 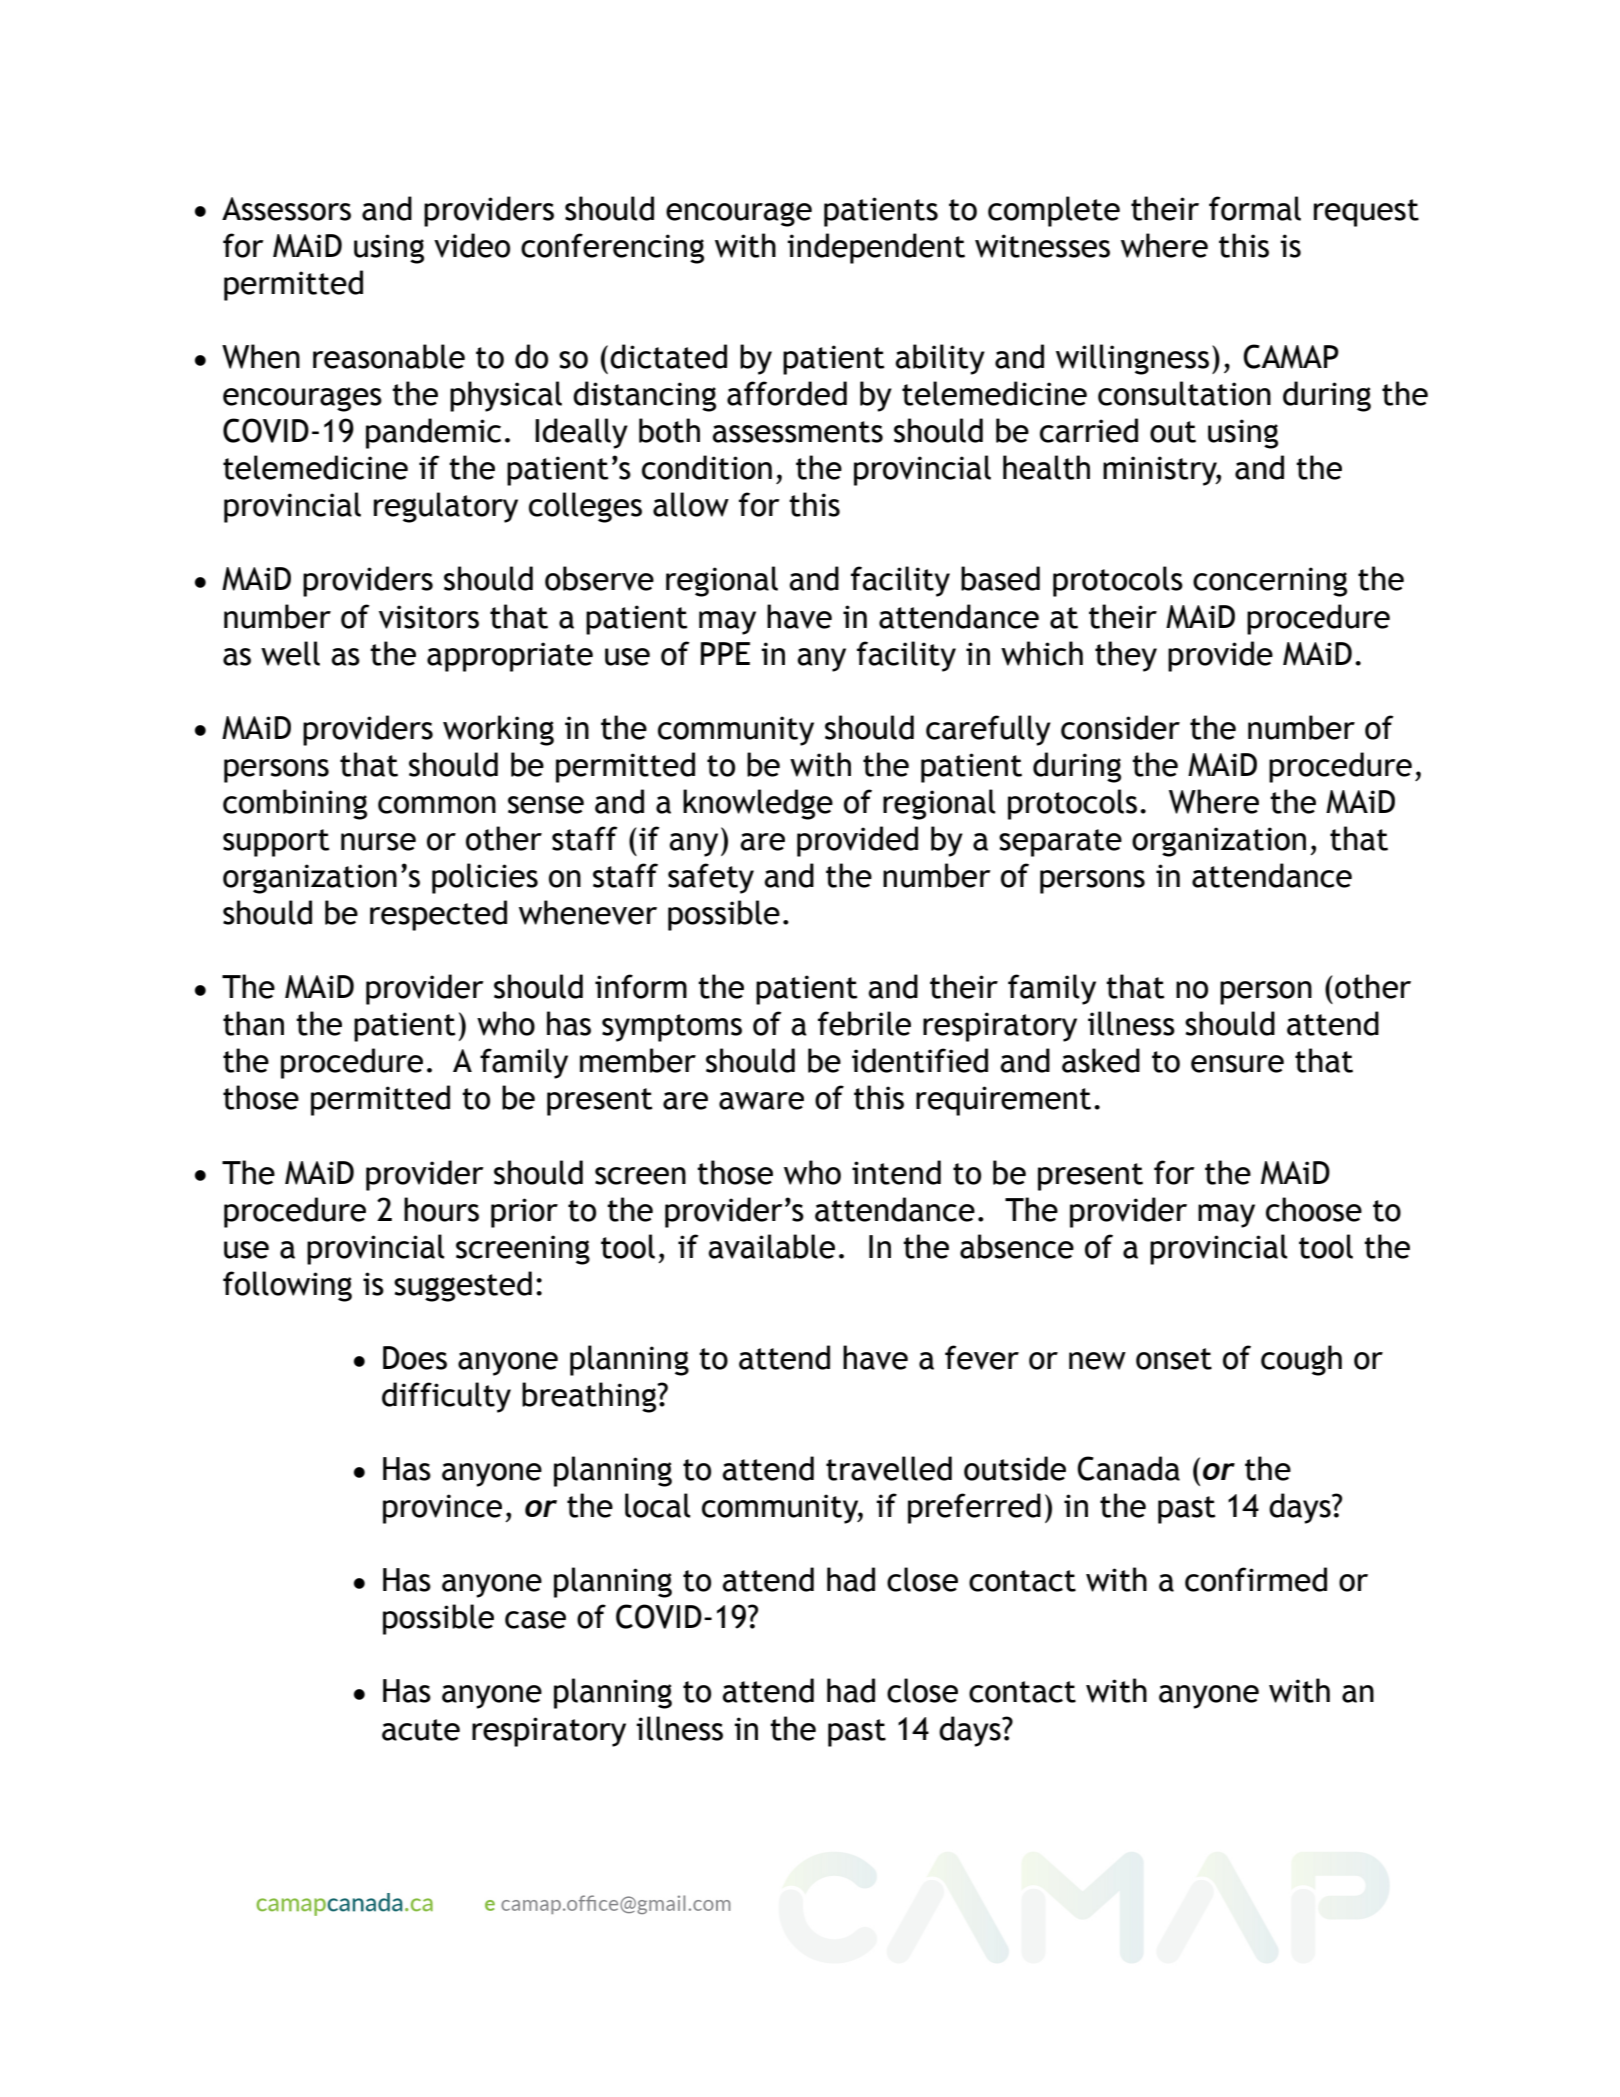 I want to click on video, so click(x=472, y=245).
